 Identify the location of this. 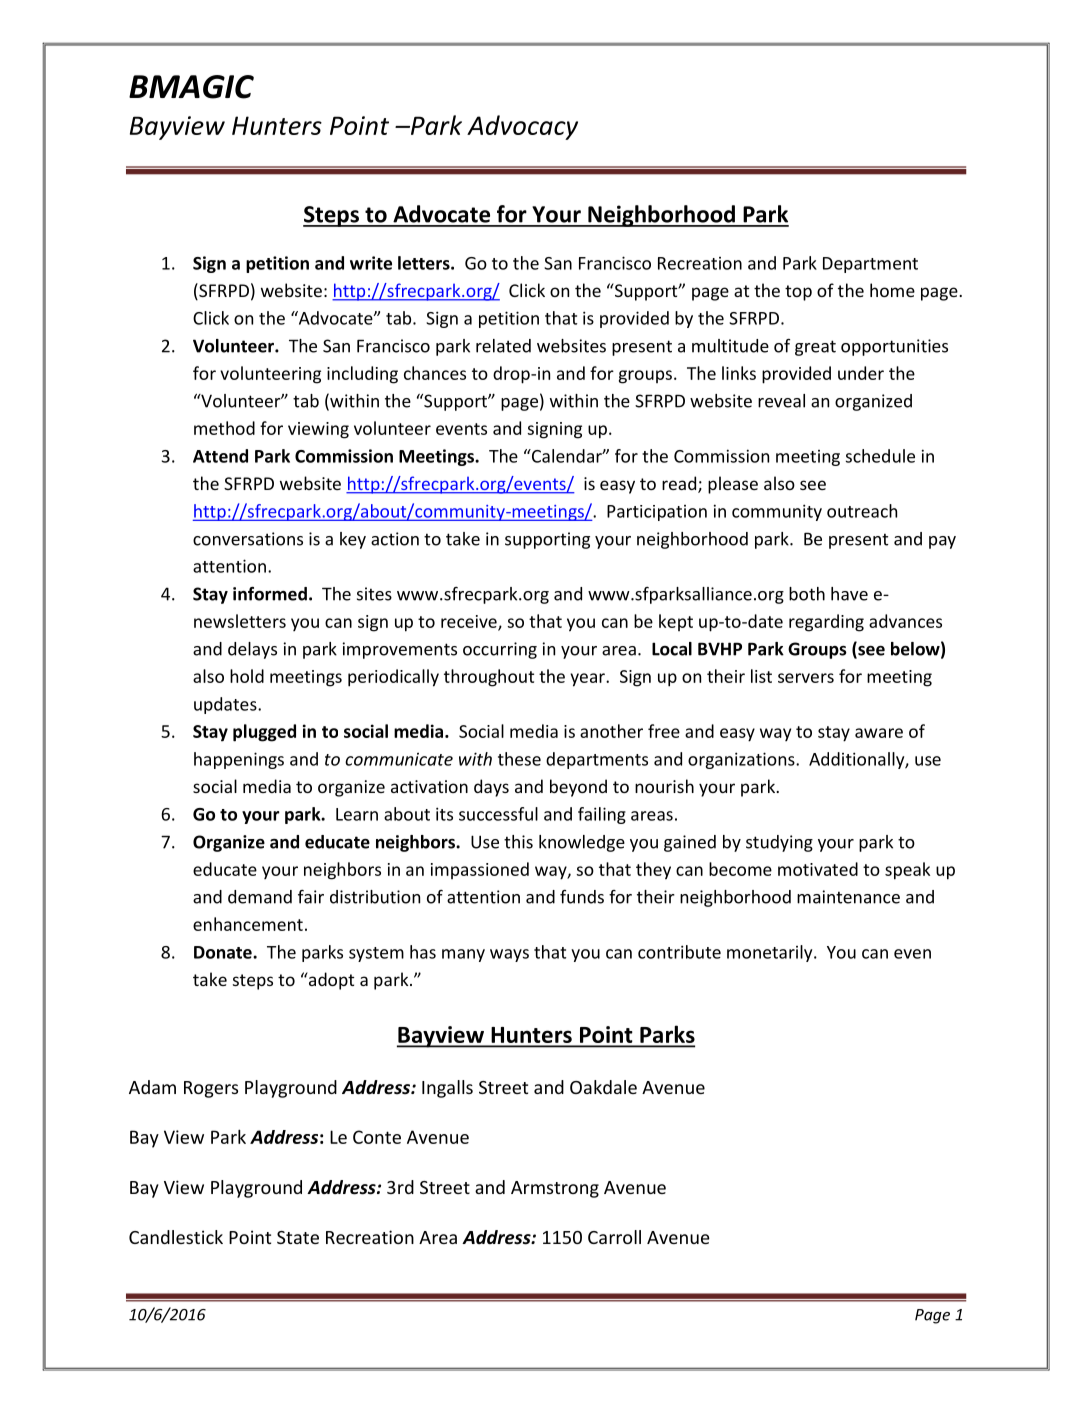
(518, 842).
